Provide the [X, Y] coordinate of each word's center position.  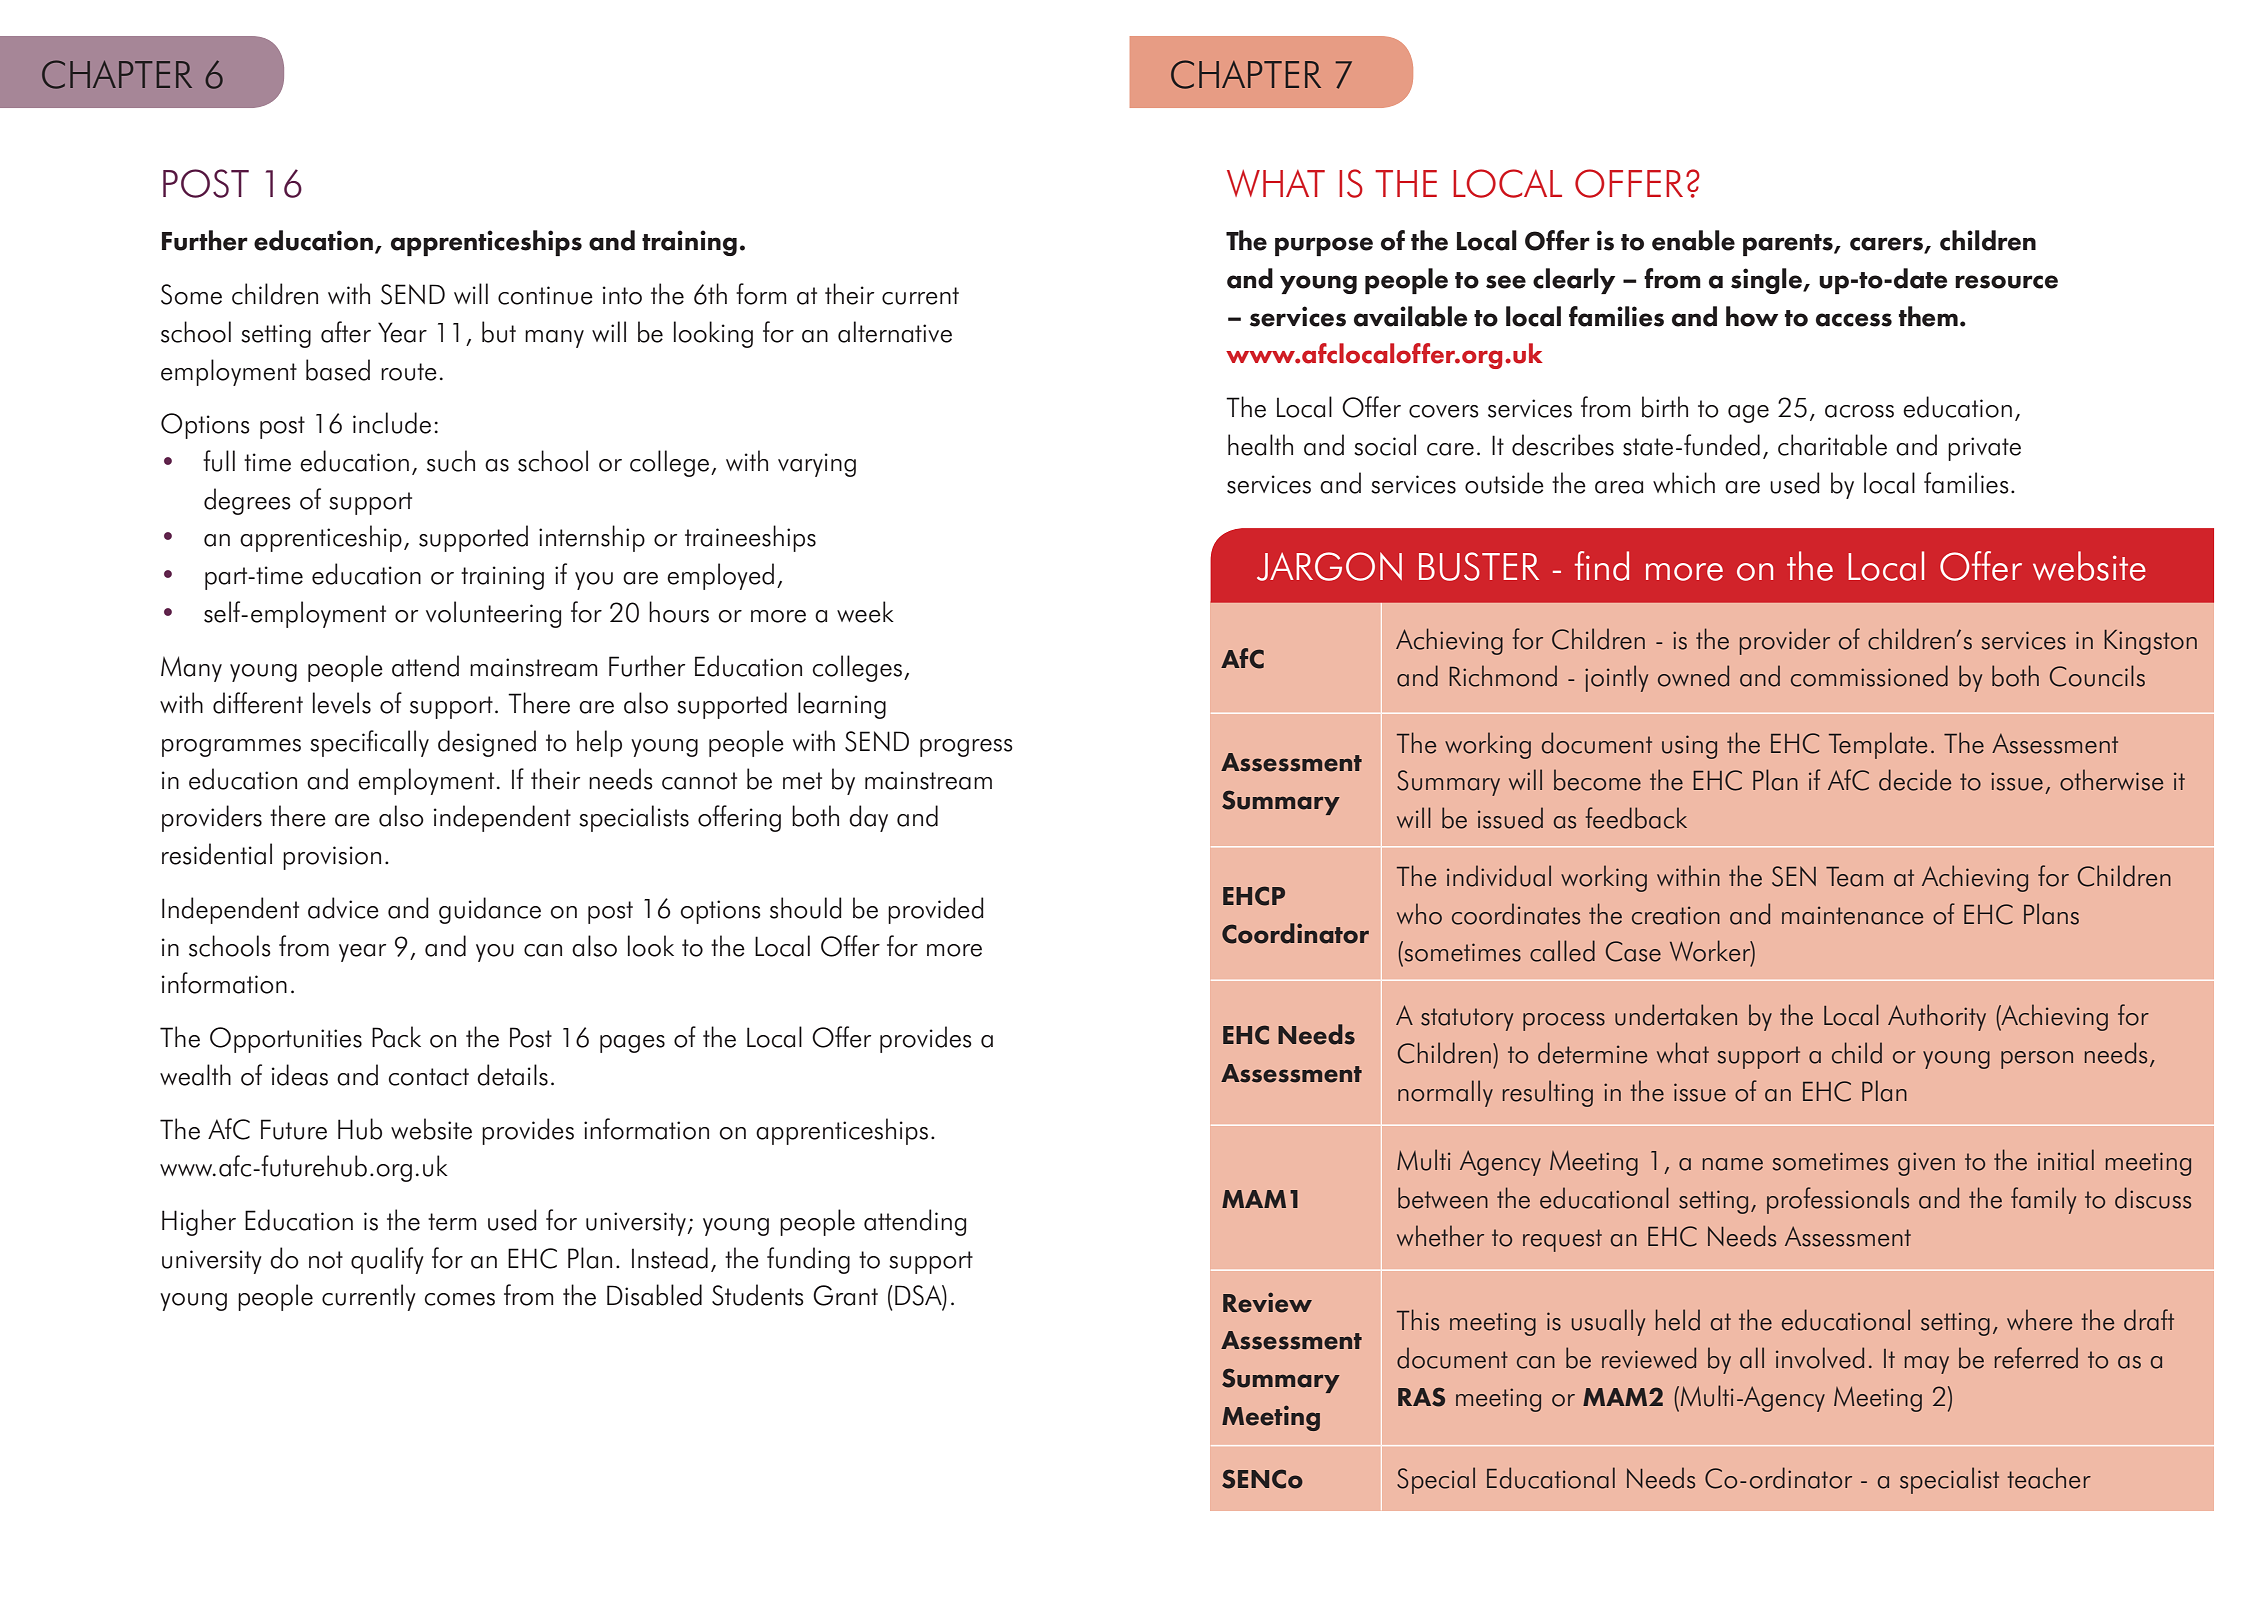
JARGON [1329, 566]
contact [428, 1077]
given [1926, 1164]
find [1602, 566]
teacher [2049, 1478]
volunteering [493, 614]
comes [459, 1299]
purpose [1324, 246]
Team [1854, 877]
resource [2006, 282]
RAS [1421, 1397]
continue [545, 295]
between [1443, 1198]
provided [936, 910]
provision [332, 858]
